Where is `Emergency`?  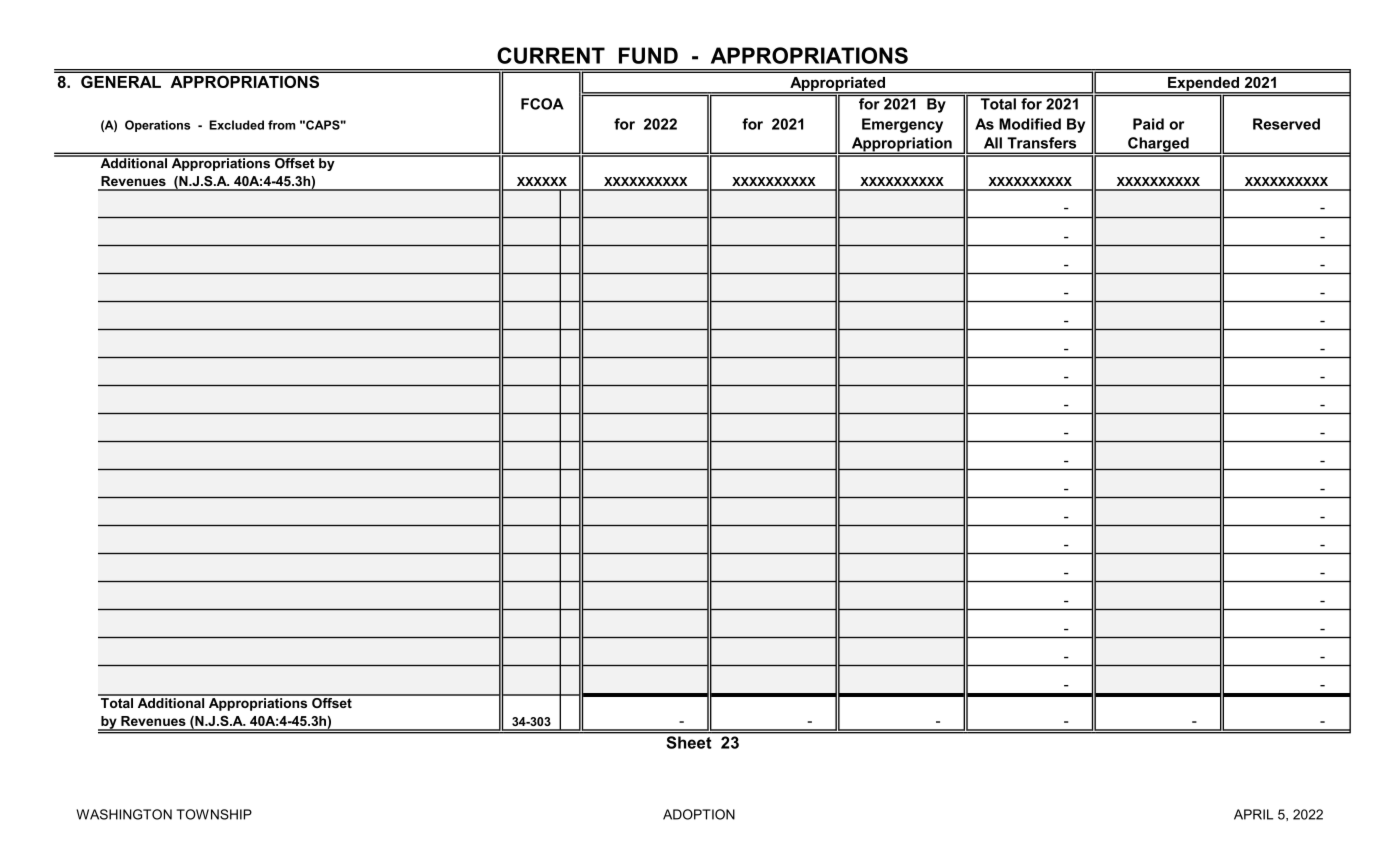
Emergency is located at coordinates (902, 125).
